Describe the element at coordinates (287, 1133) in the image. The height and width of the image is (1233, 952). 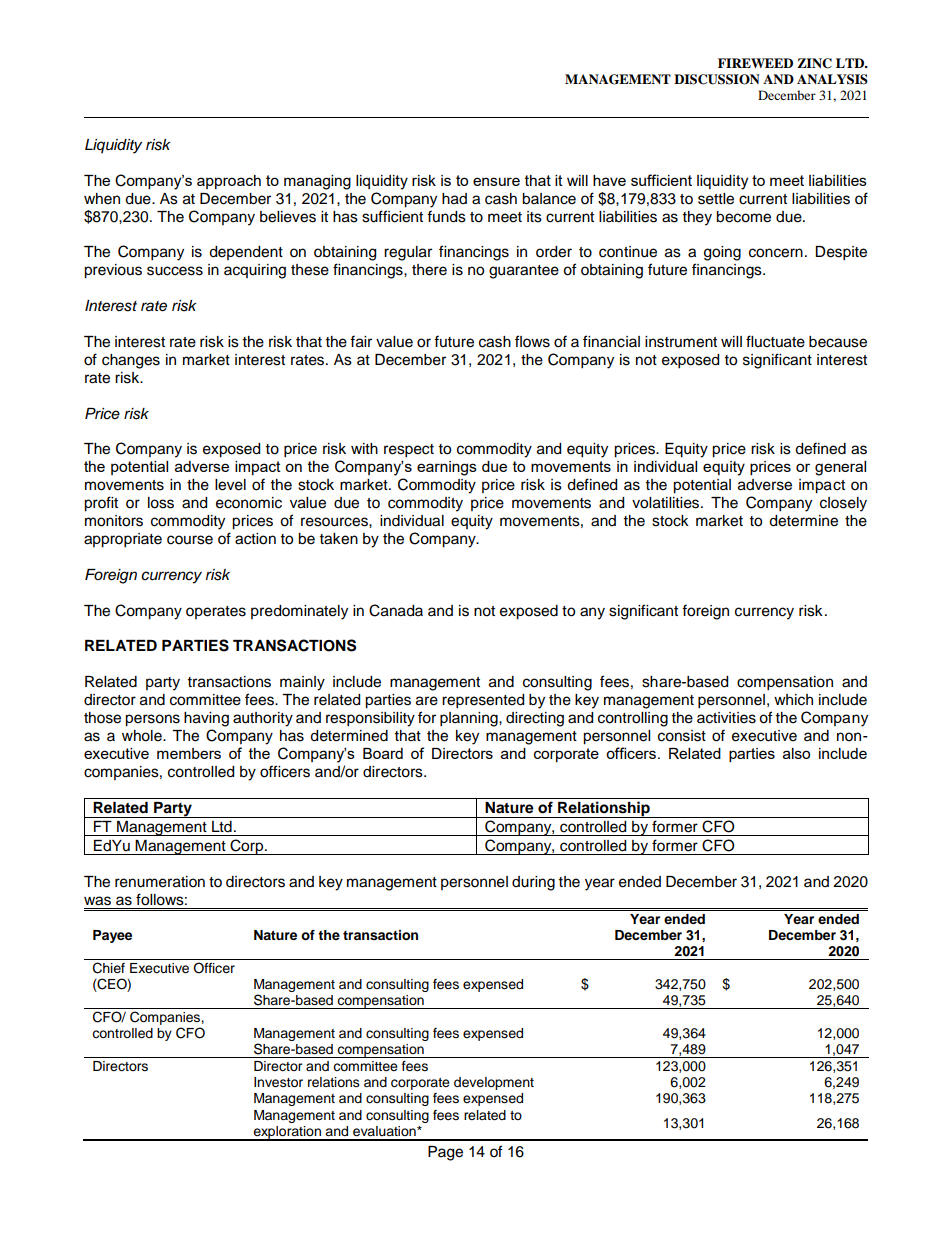
I see `exploration` at that location.
